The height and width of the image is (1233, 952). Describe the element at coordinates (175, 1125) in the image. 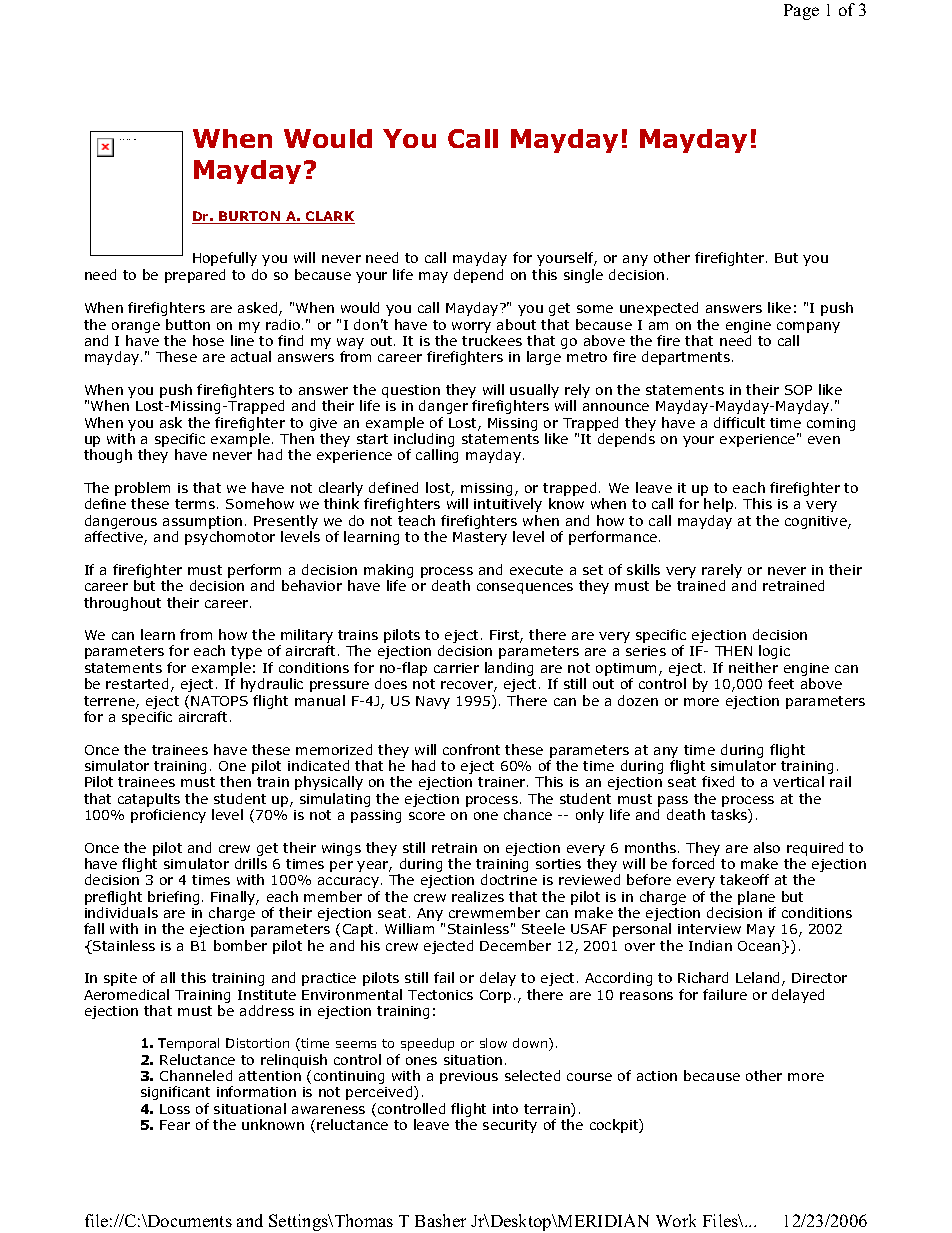

I see `Fear` at that location.
